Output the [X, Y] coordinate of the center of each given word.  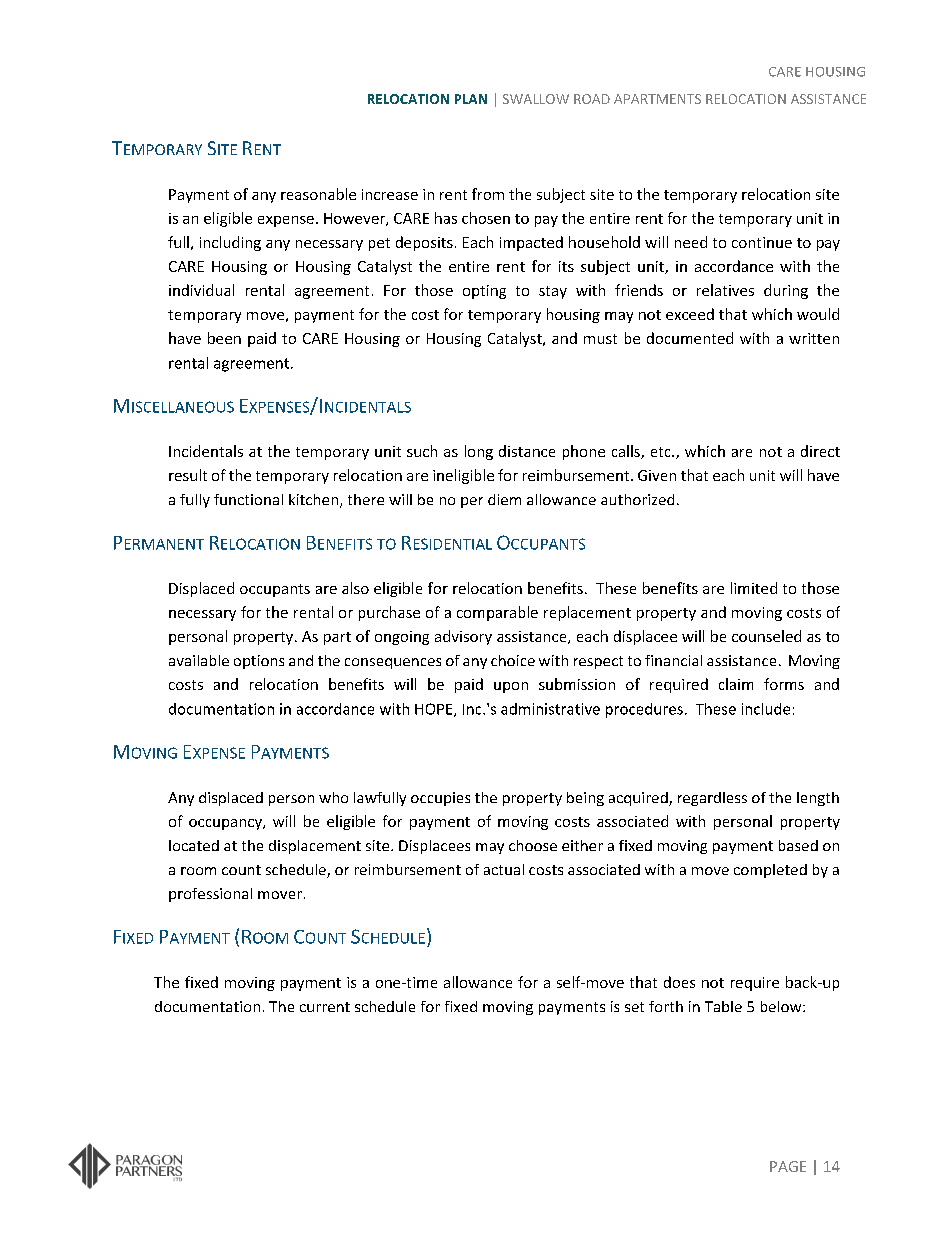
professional [210, 895]
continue [762, 242]
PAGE [788, 1166]
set [634, 1007]
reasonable [318, 194]
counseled [766, 636]
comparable [497, 613]
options [259, 662]
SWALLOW [536, 99]
